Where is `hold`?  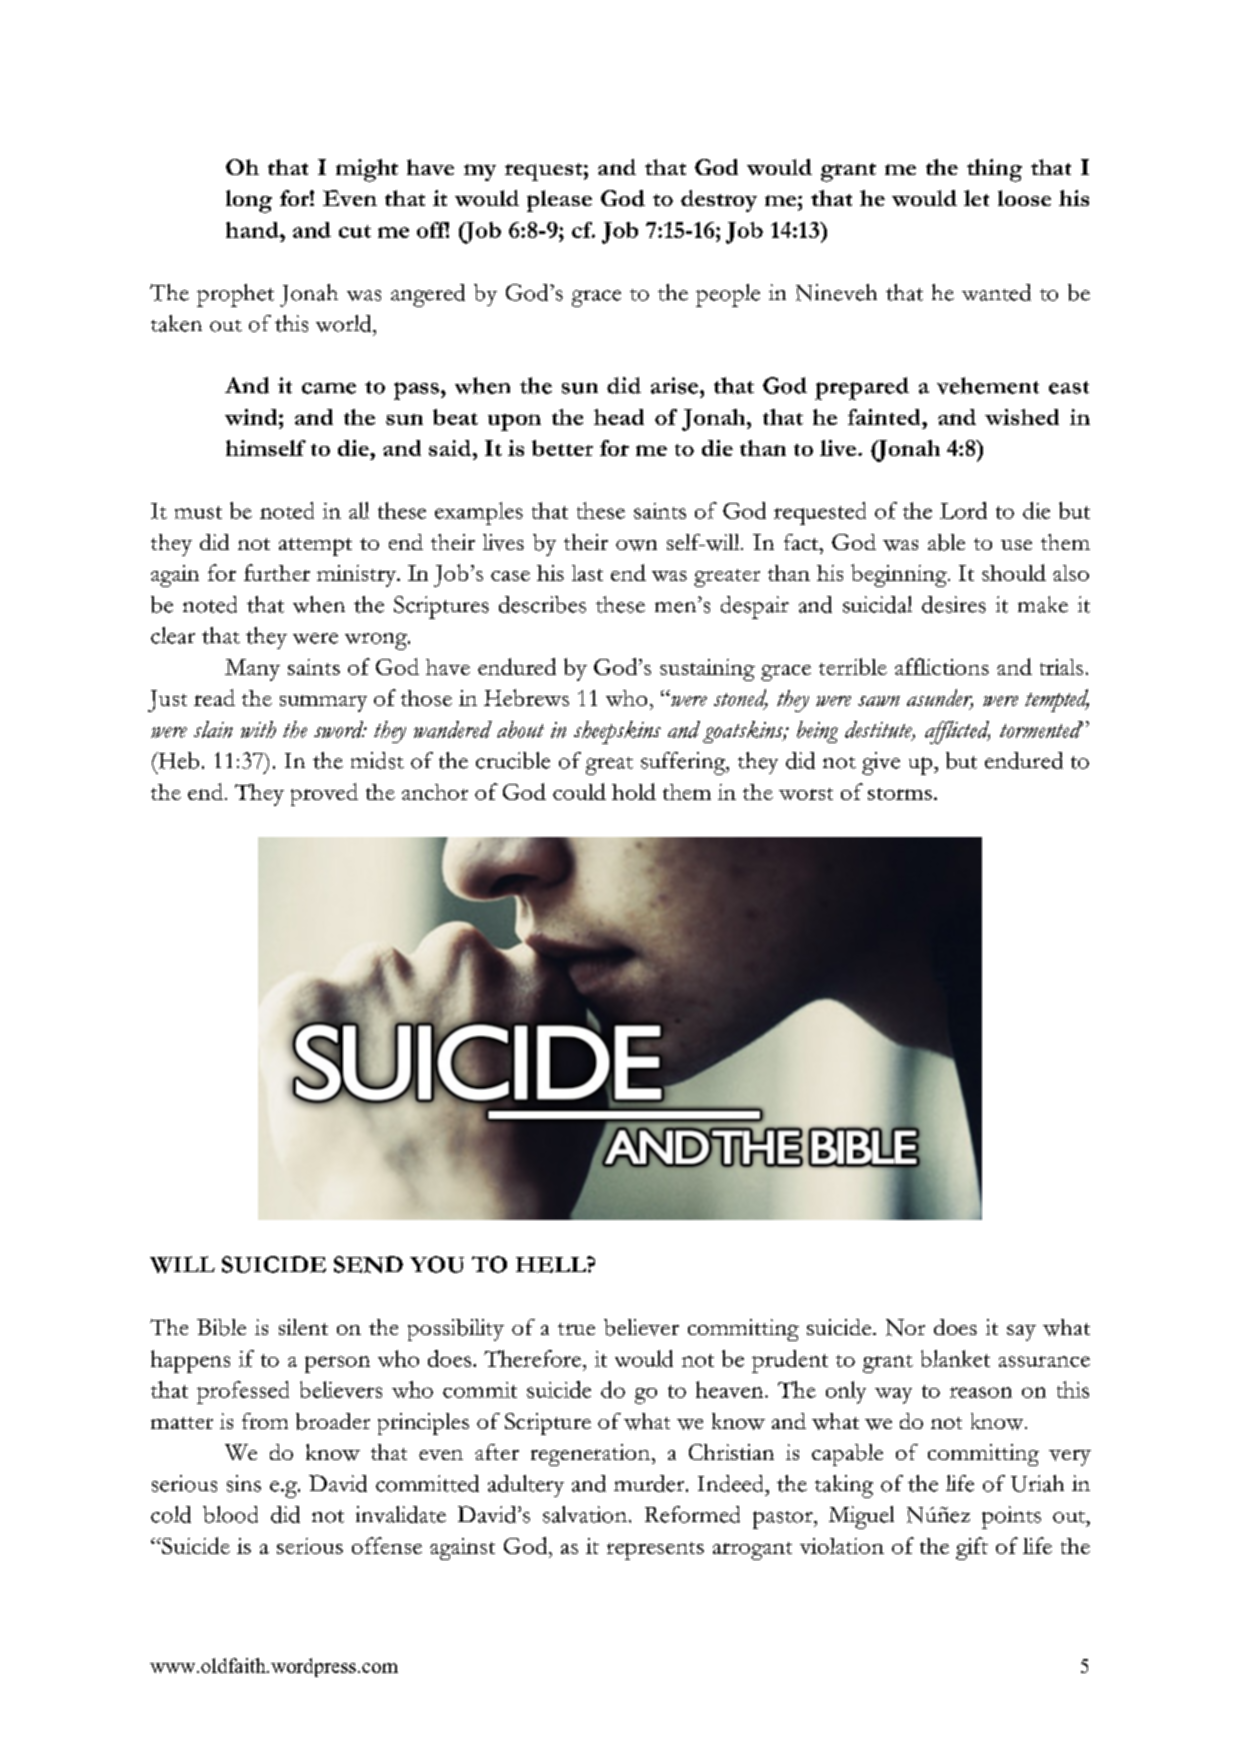
hold is located at coordinates (634, 791).
